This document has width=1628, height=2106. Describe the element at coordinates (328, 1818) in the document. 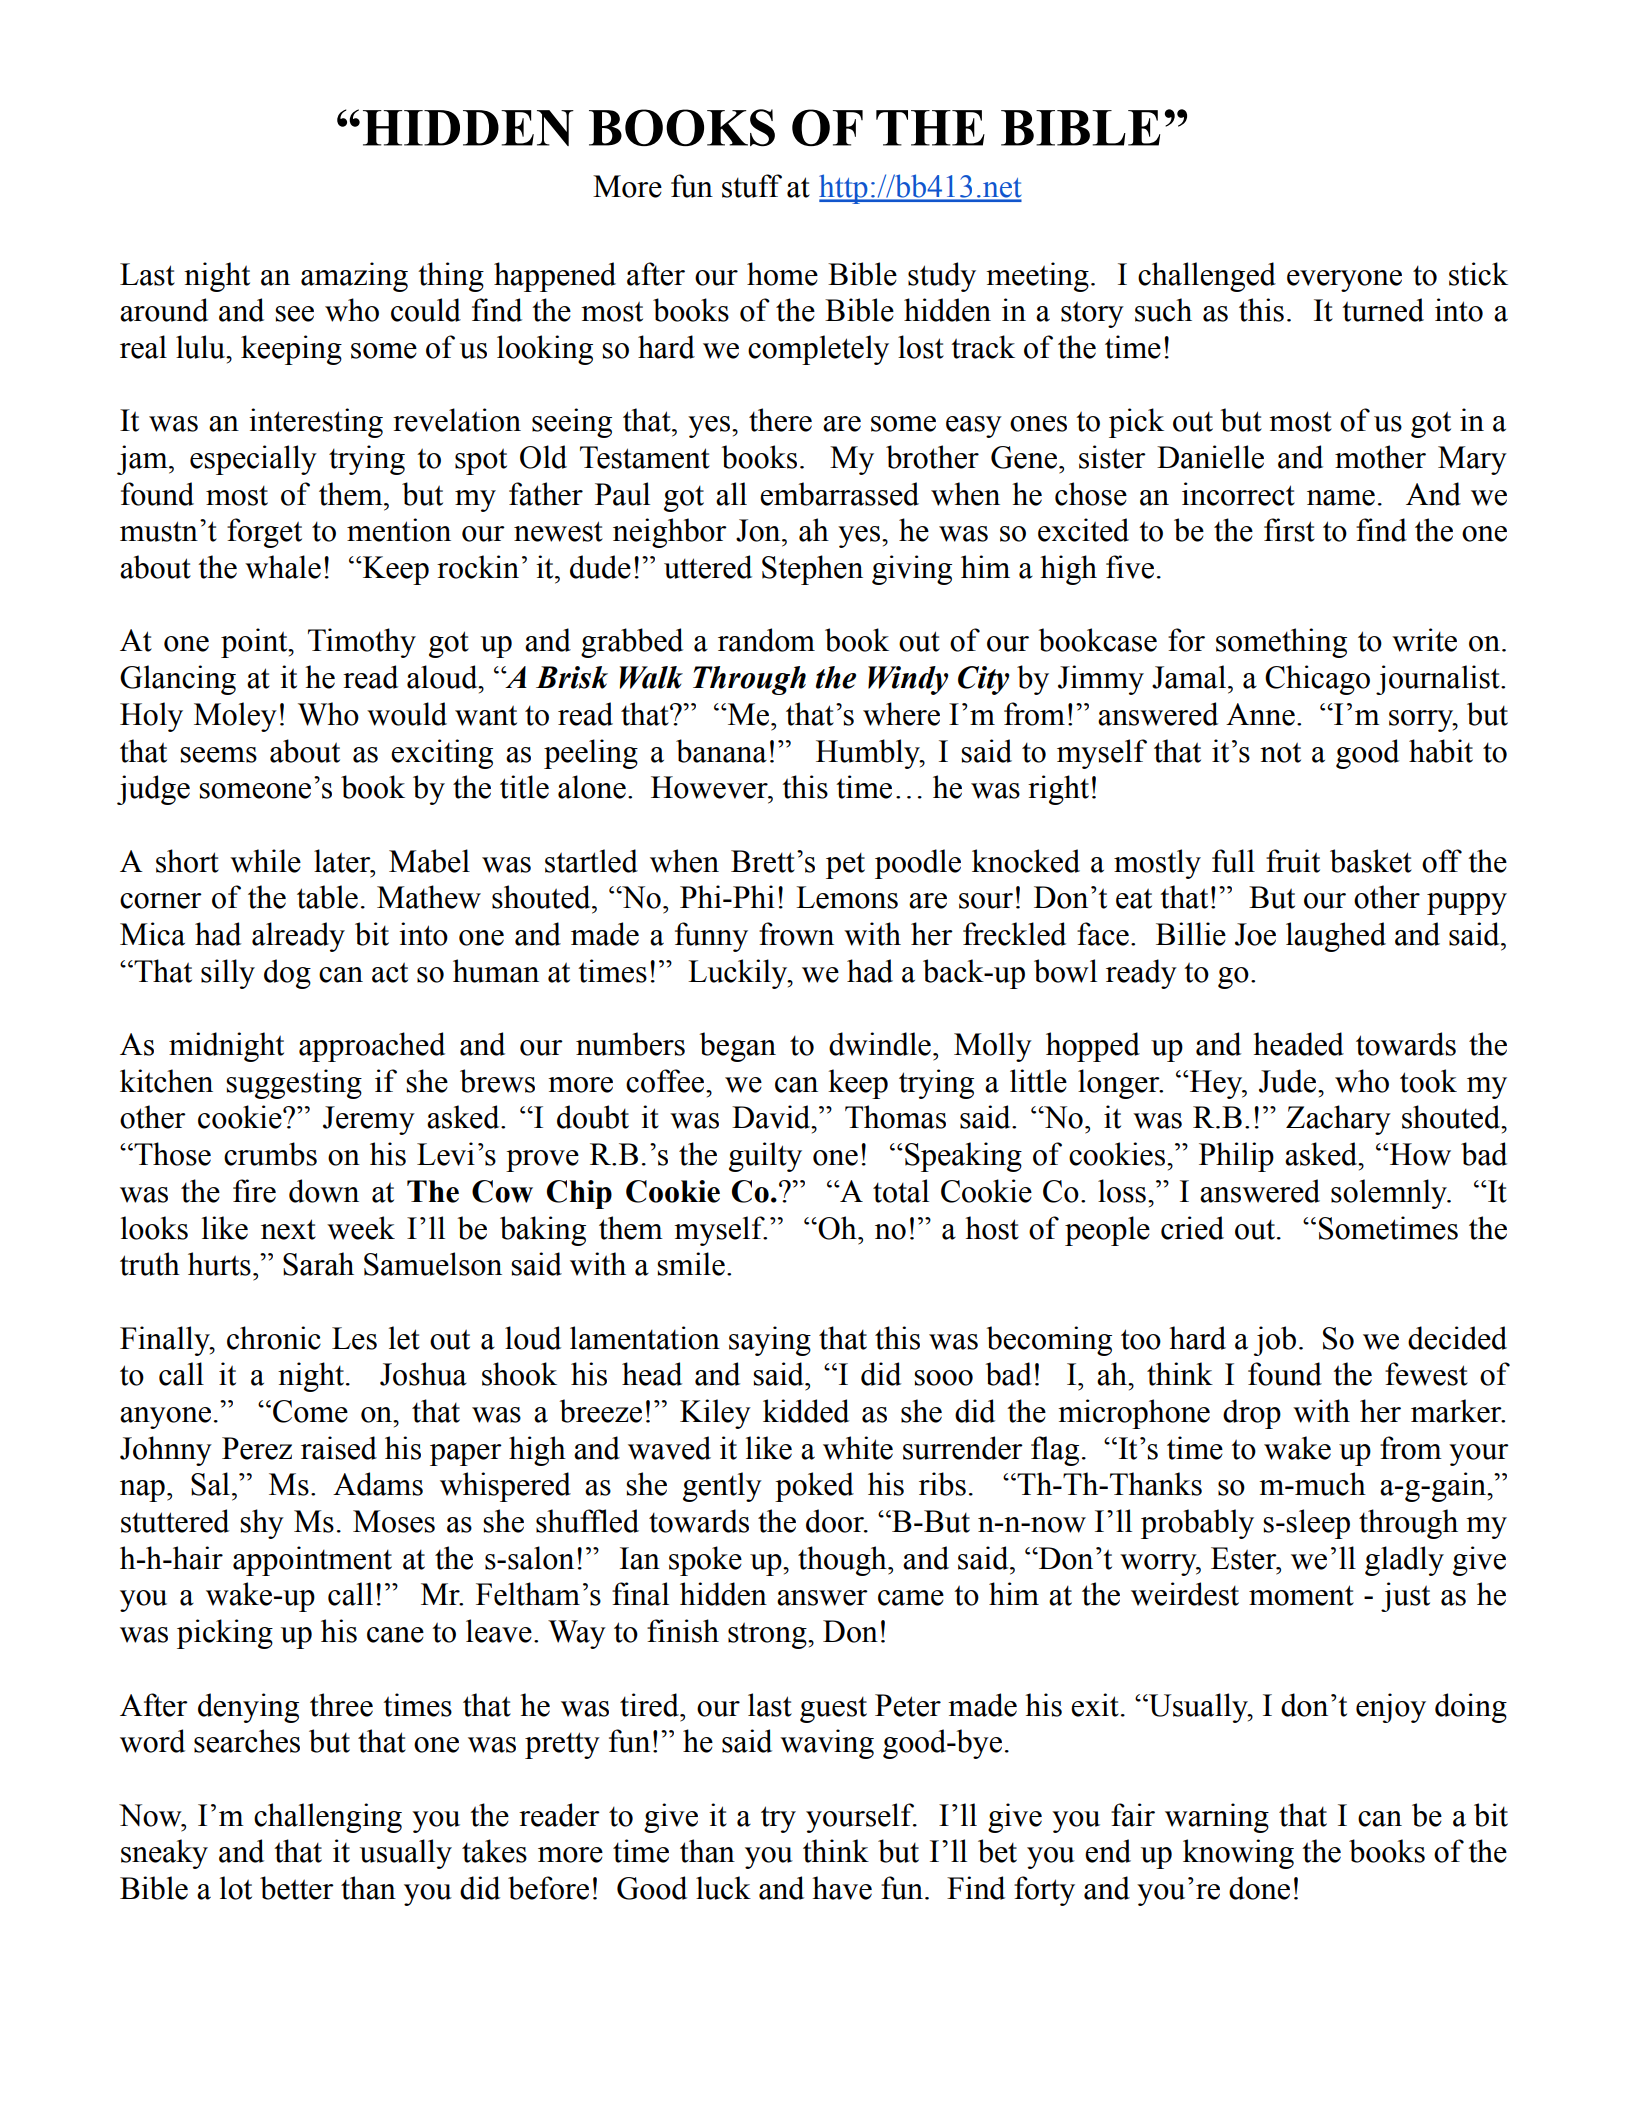

I see `challenging` at that location.
